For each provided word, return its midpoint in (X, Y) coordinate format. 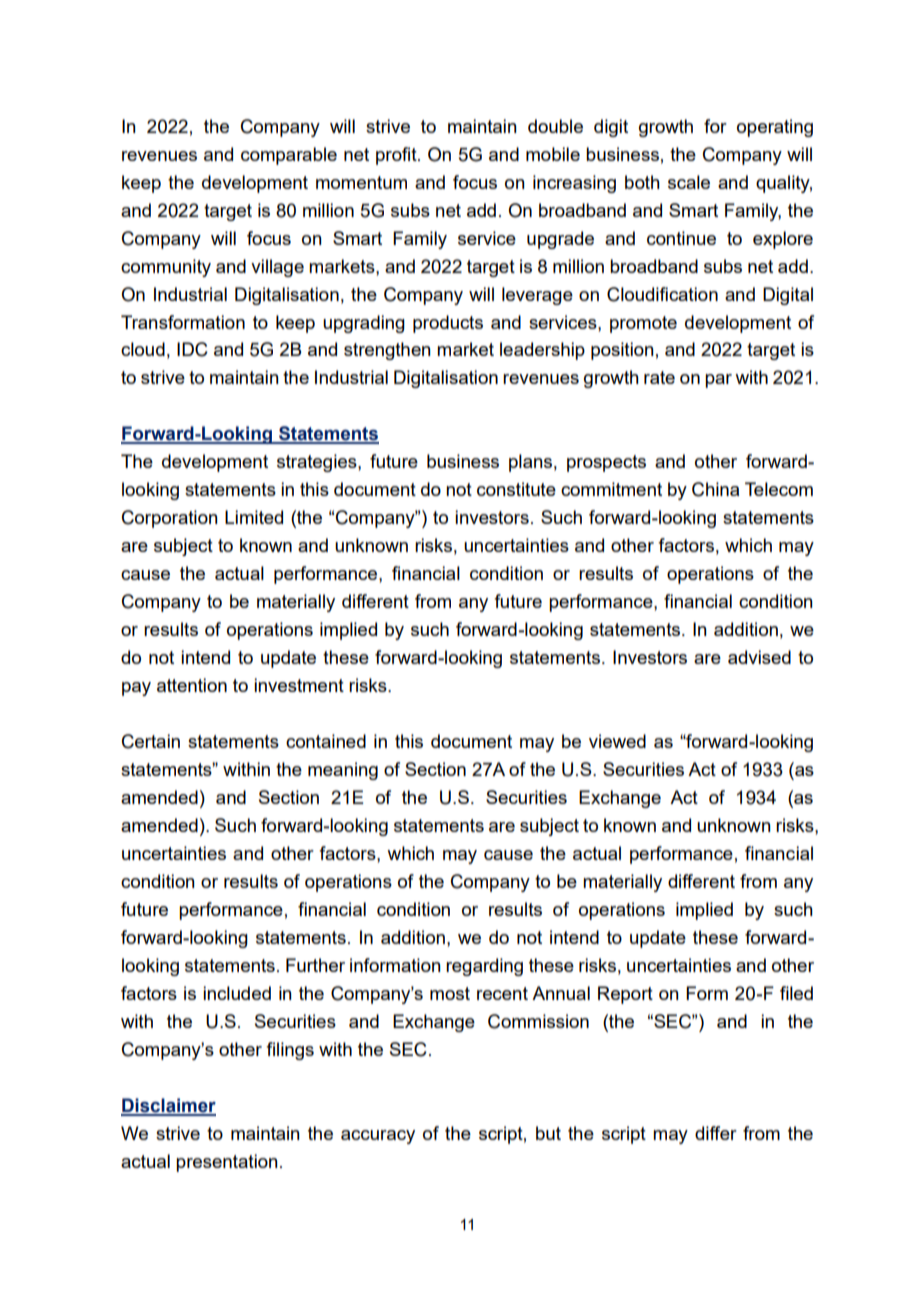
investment (299, 685)
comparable (289, 156)
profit (397, 156)
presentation (227, 1163)
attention (192, 685)
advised (759, 657)
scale (689, 182)
